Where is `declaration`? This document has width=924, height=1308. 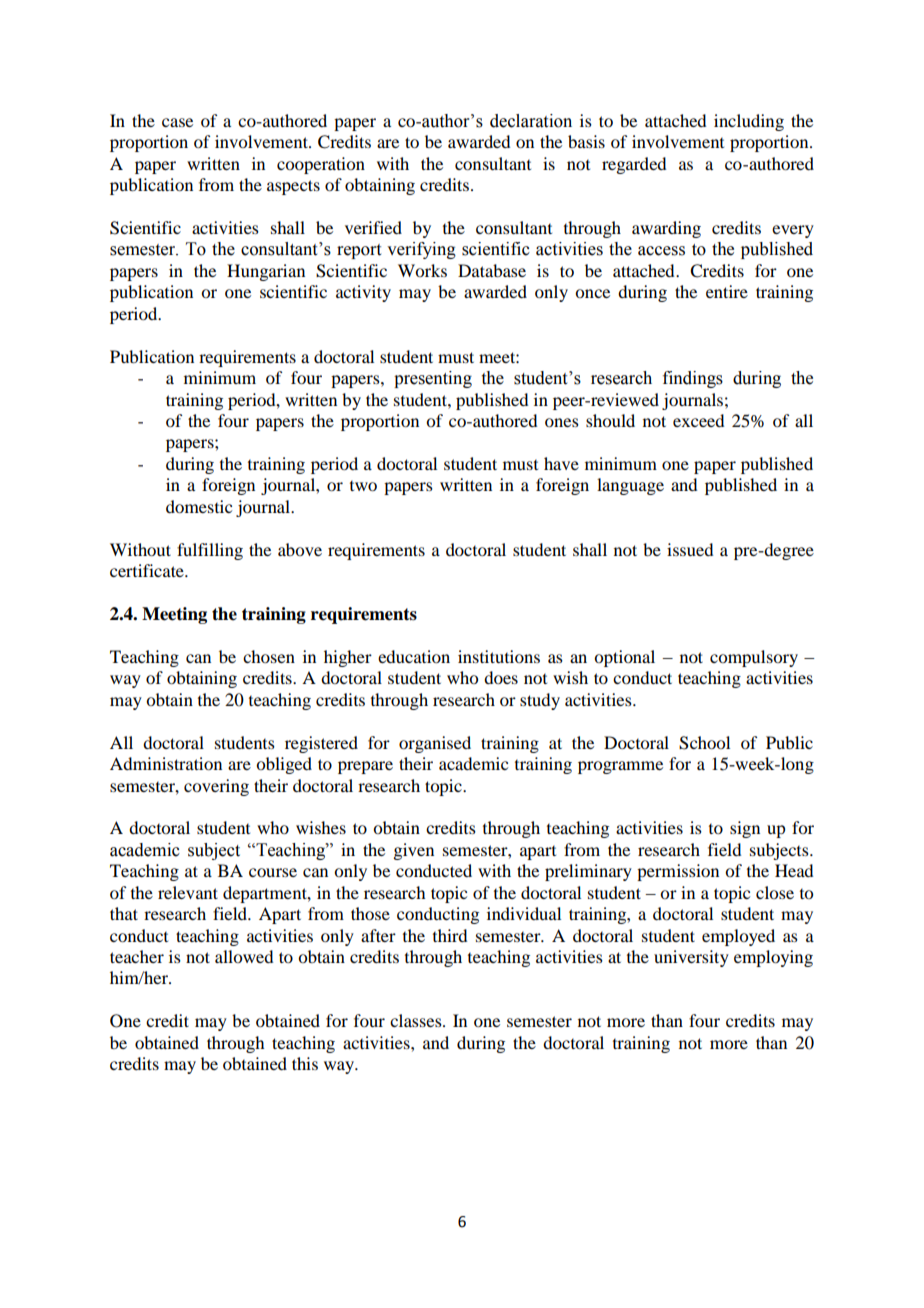
declaration is located at coordinates (531, 121).
